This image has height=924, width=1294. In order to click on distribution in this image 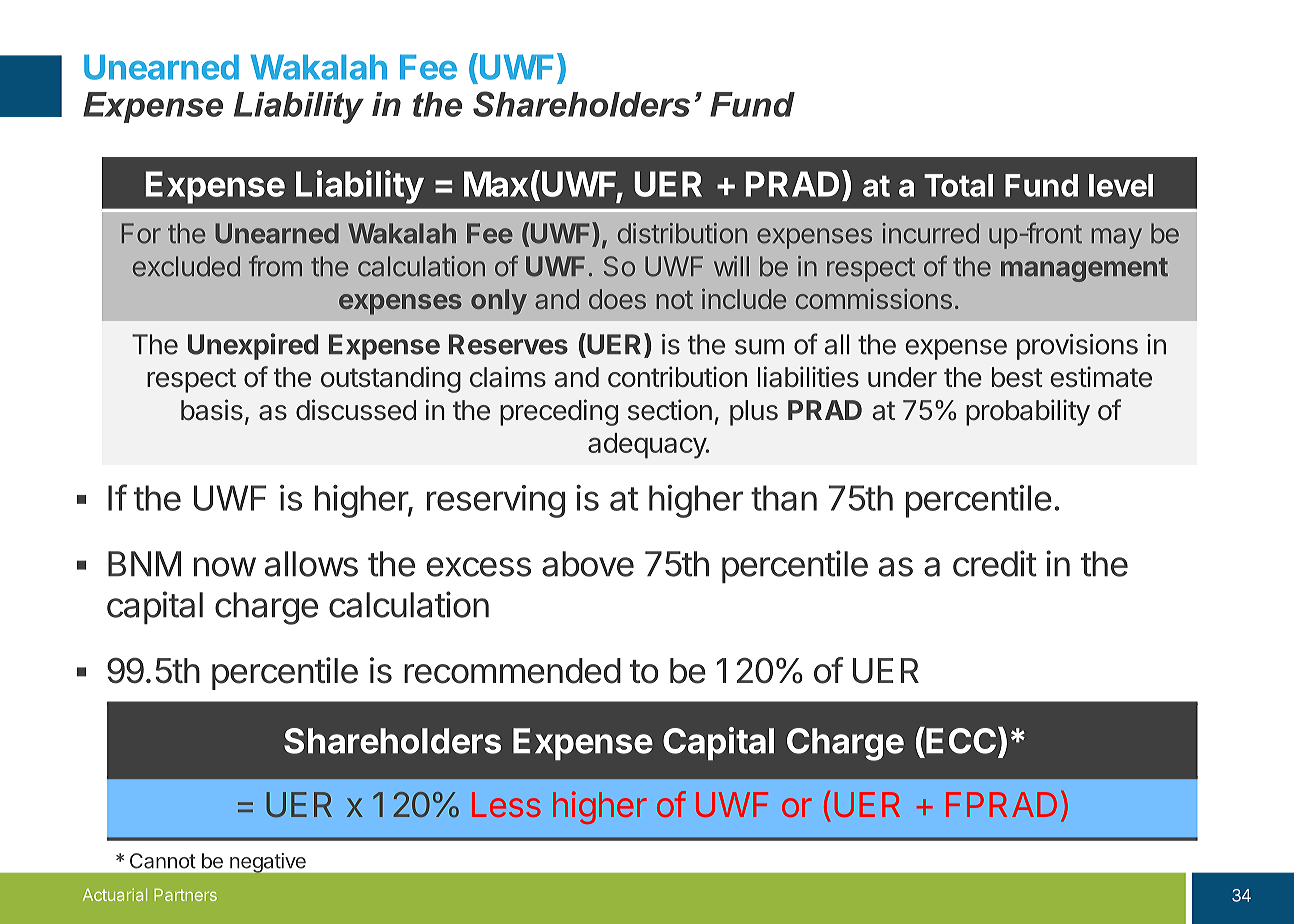, I will do `click(682, 233)`.
